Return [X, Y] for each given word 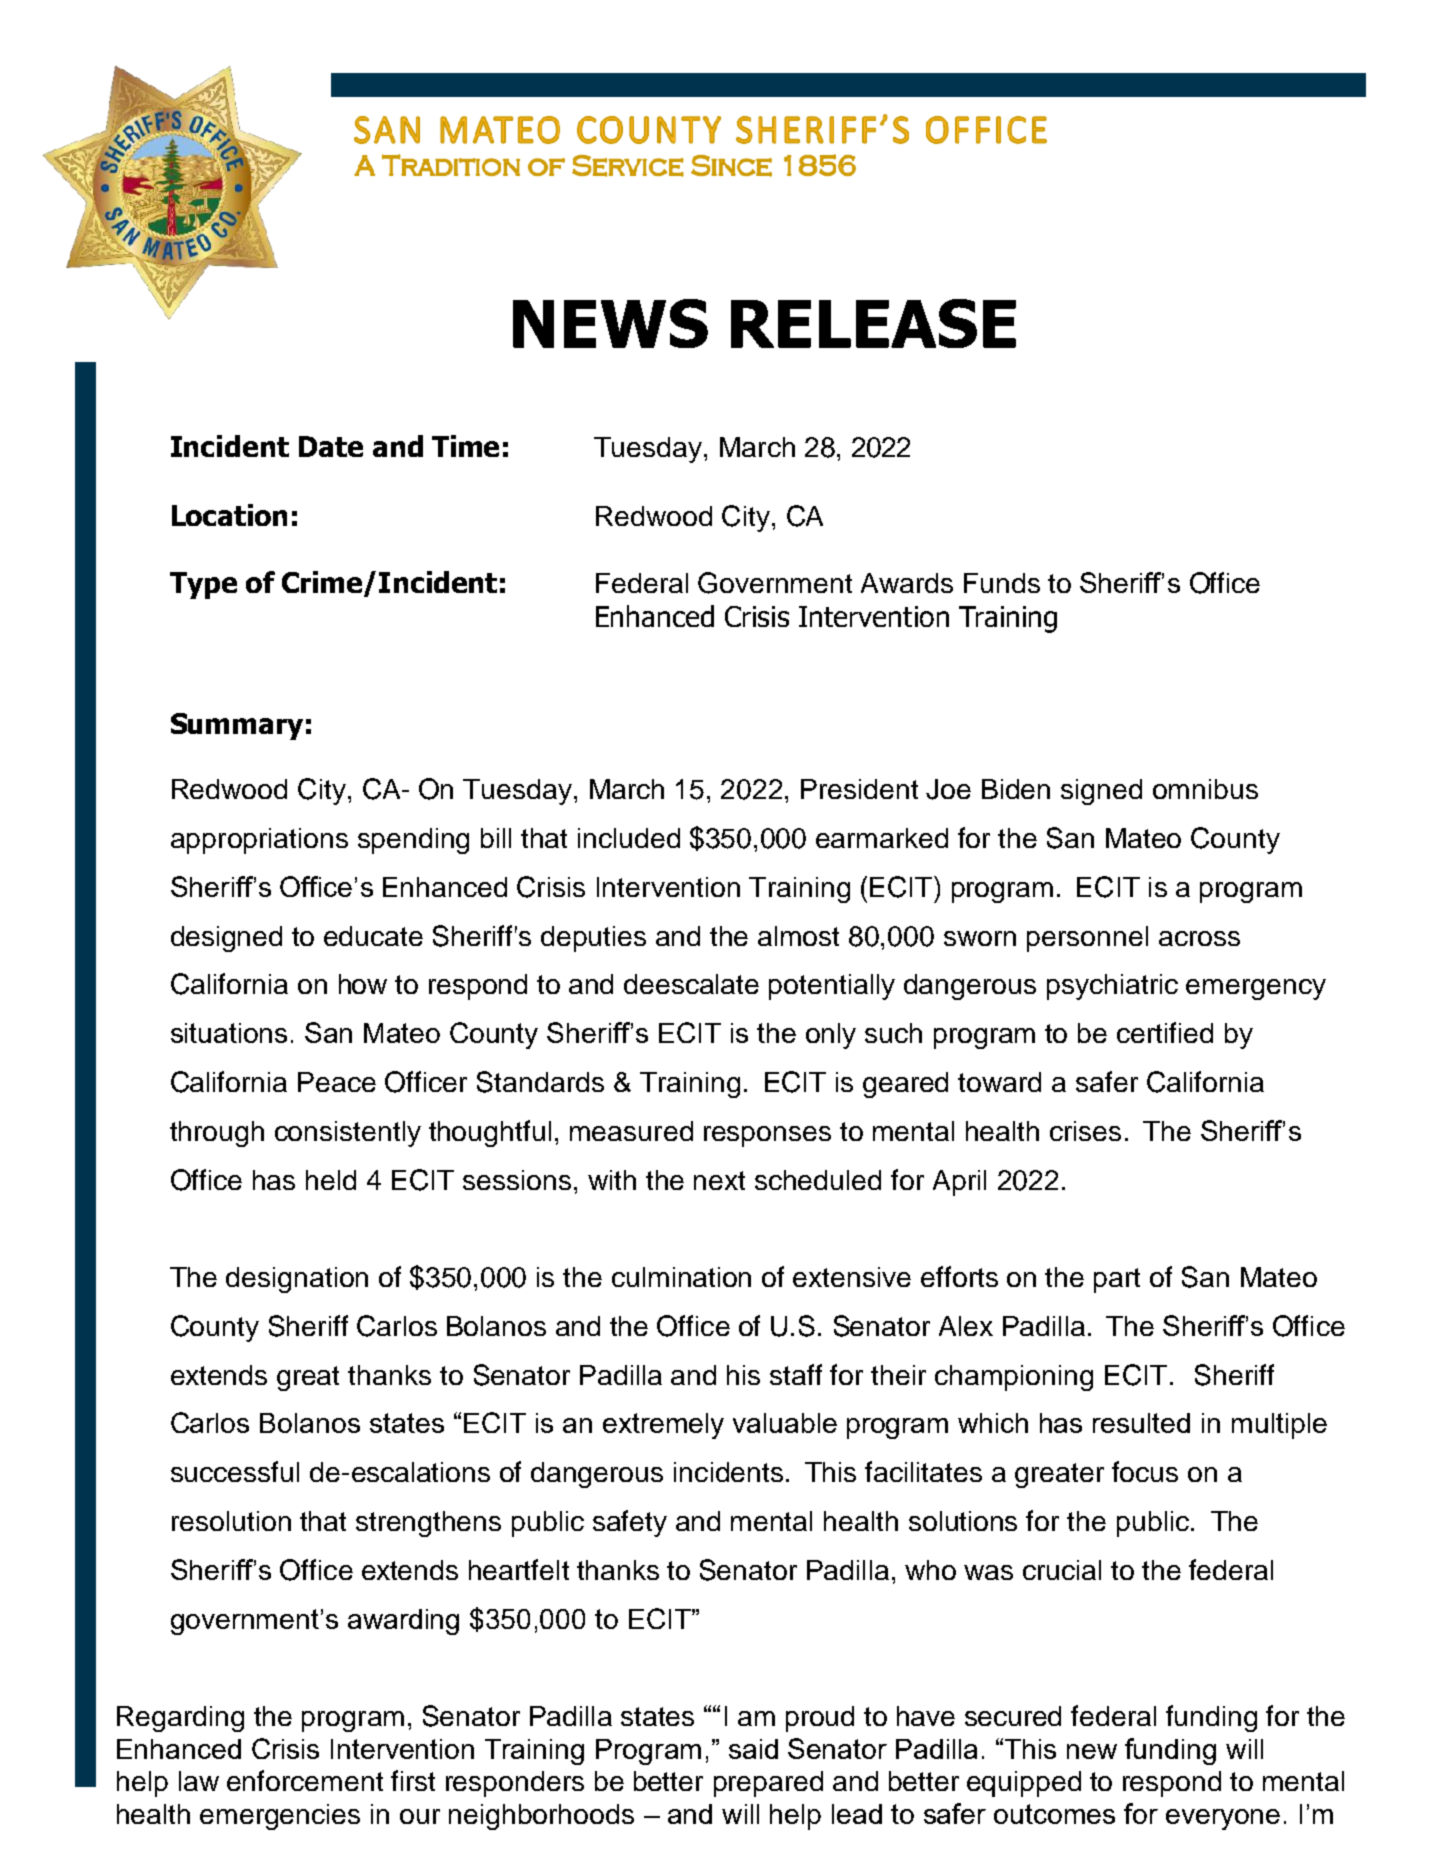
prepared [768, 1784]
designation [297, 1280]
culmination [681, 1277]
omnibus [1205, 789]
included [629, 838]
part [1117, 1280]
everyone [1223, 1819]
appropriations [259, 841]
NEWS [610, 323]
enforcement [305, 1780]
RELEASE [873, 323]
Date [331, 446]
